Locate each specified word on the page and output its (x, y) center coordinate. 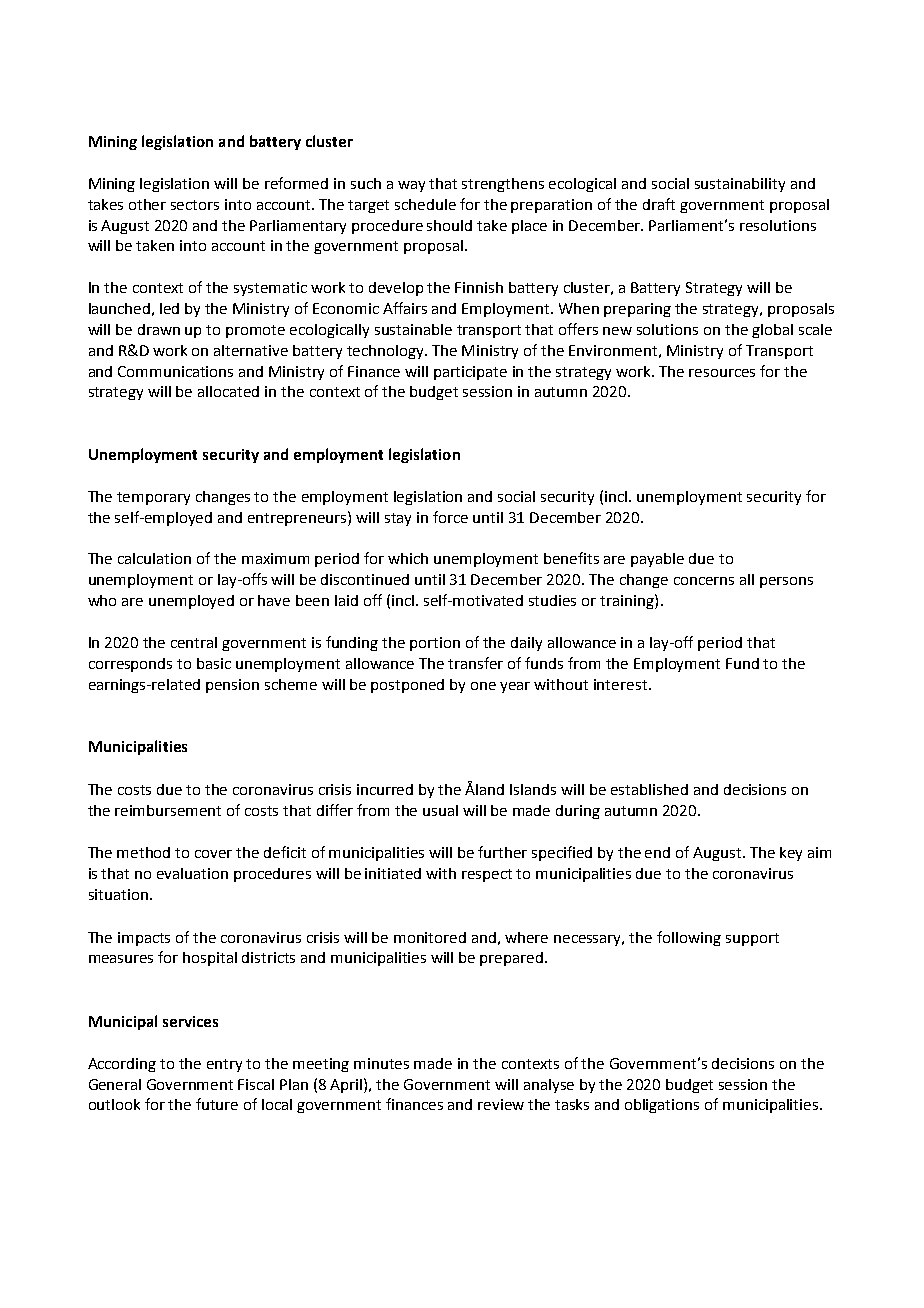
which (408, 558)
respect (487, 875)
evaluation (192, 873)
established (649, 789)
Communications (175, 371)
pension (232, 686)
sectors (195, 205)
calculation (154, 558)
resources (722, 373)
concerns (704, 581)
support (752, 939)
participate (470, 373)
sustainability (740, 185)
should (449, 225)
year (515, 687)
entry (224, 1065)
